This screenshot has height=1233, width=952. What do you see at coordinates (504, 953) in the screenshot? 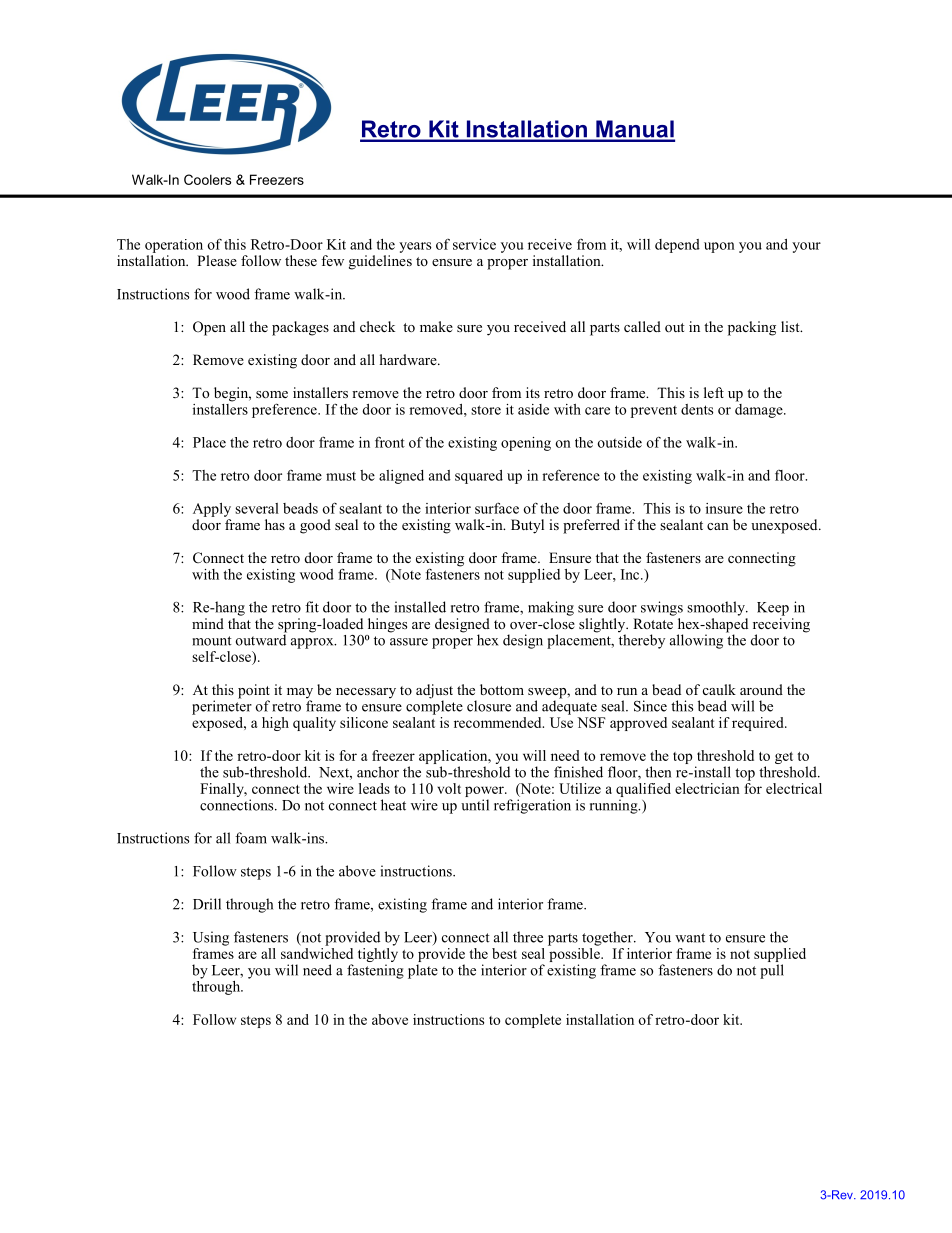
I see `best` at bounding box center [504, 953].
